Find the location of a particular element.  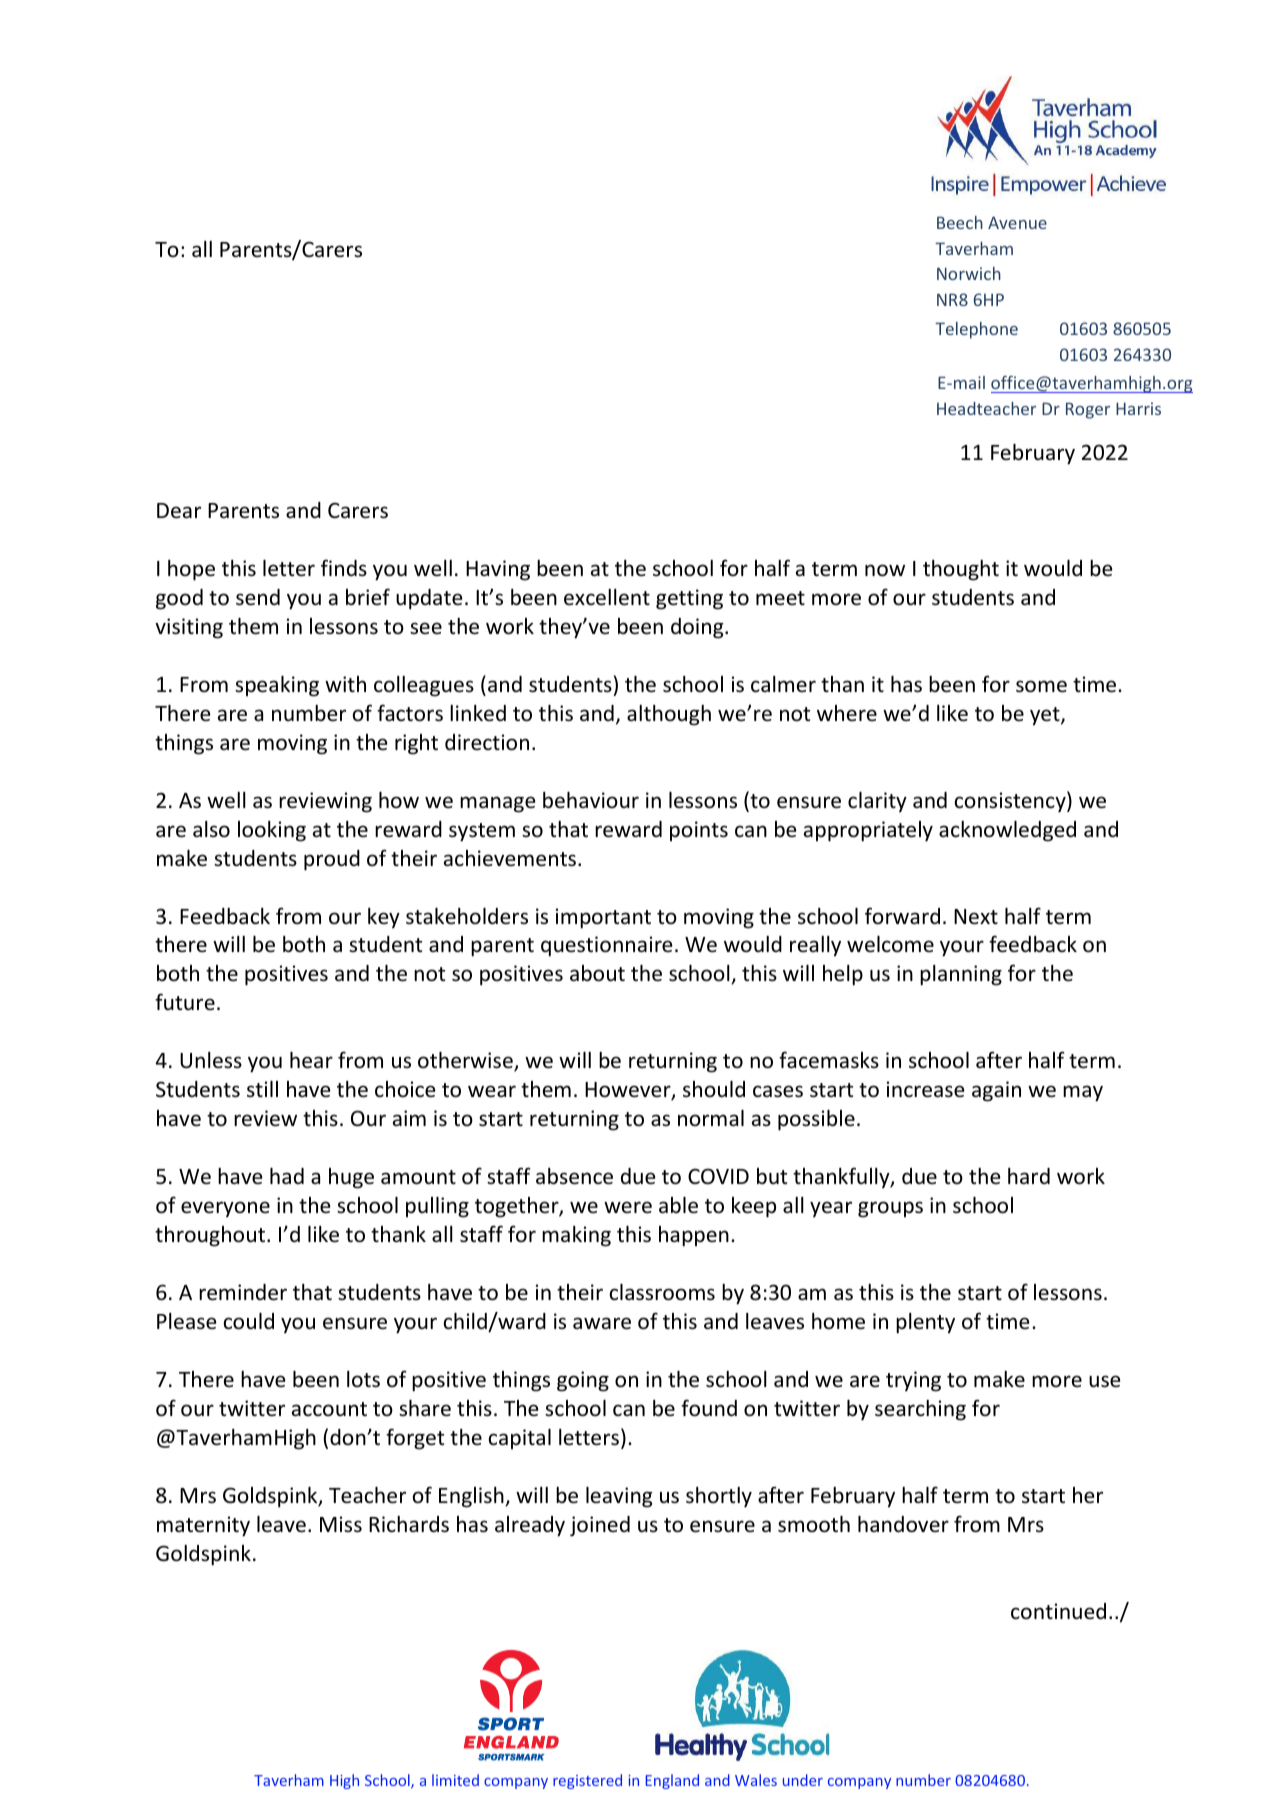

happen is located at coordinates (694, 1236).
